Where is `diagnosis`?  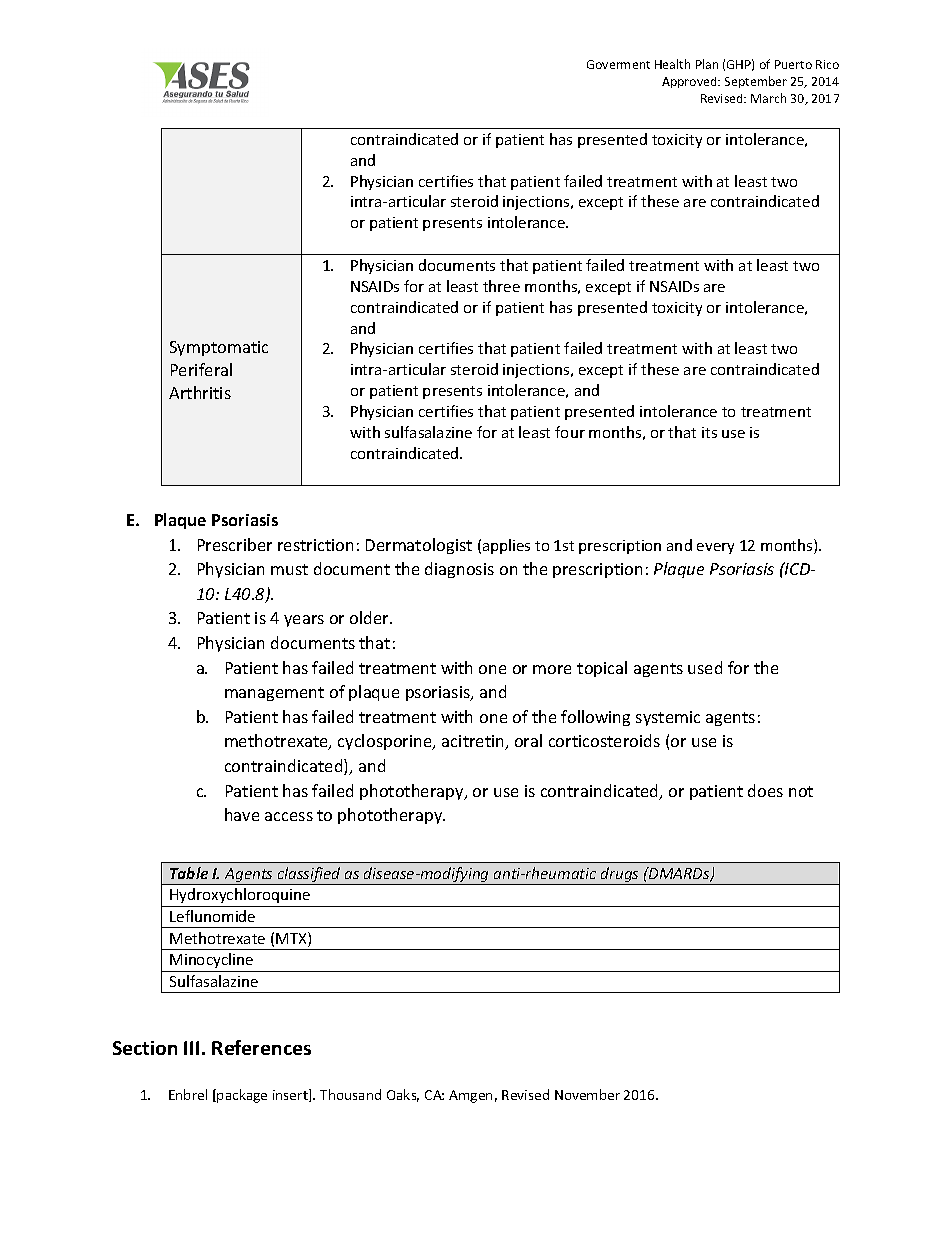
diagnosis is located at coordinates (459, 570).
